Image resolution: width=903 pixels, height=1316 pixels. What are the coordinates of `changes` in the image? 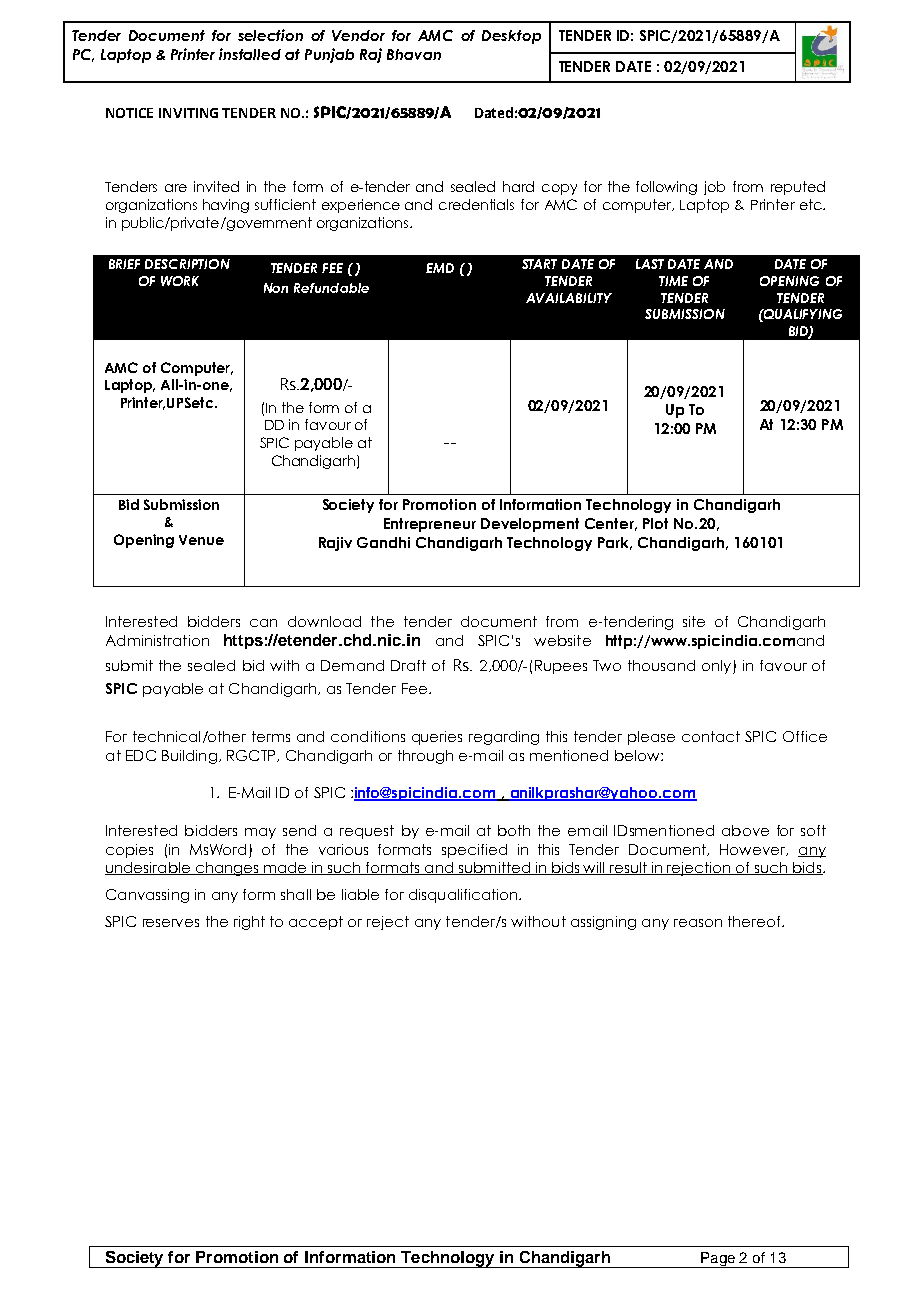 It's located at (227, 869).
